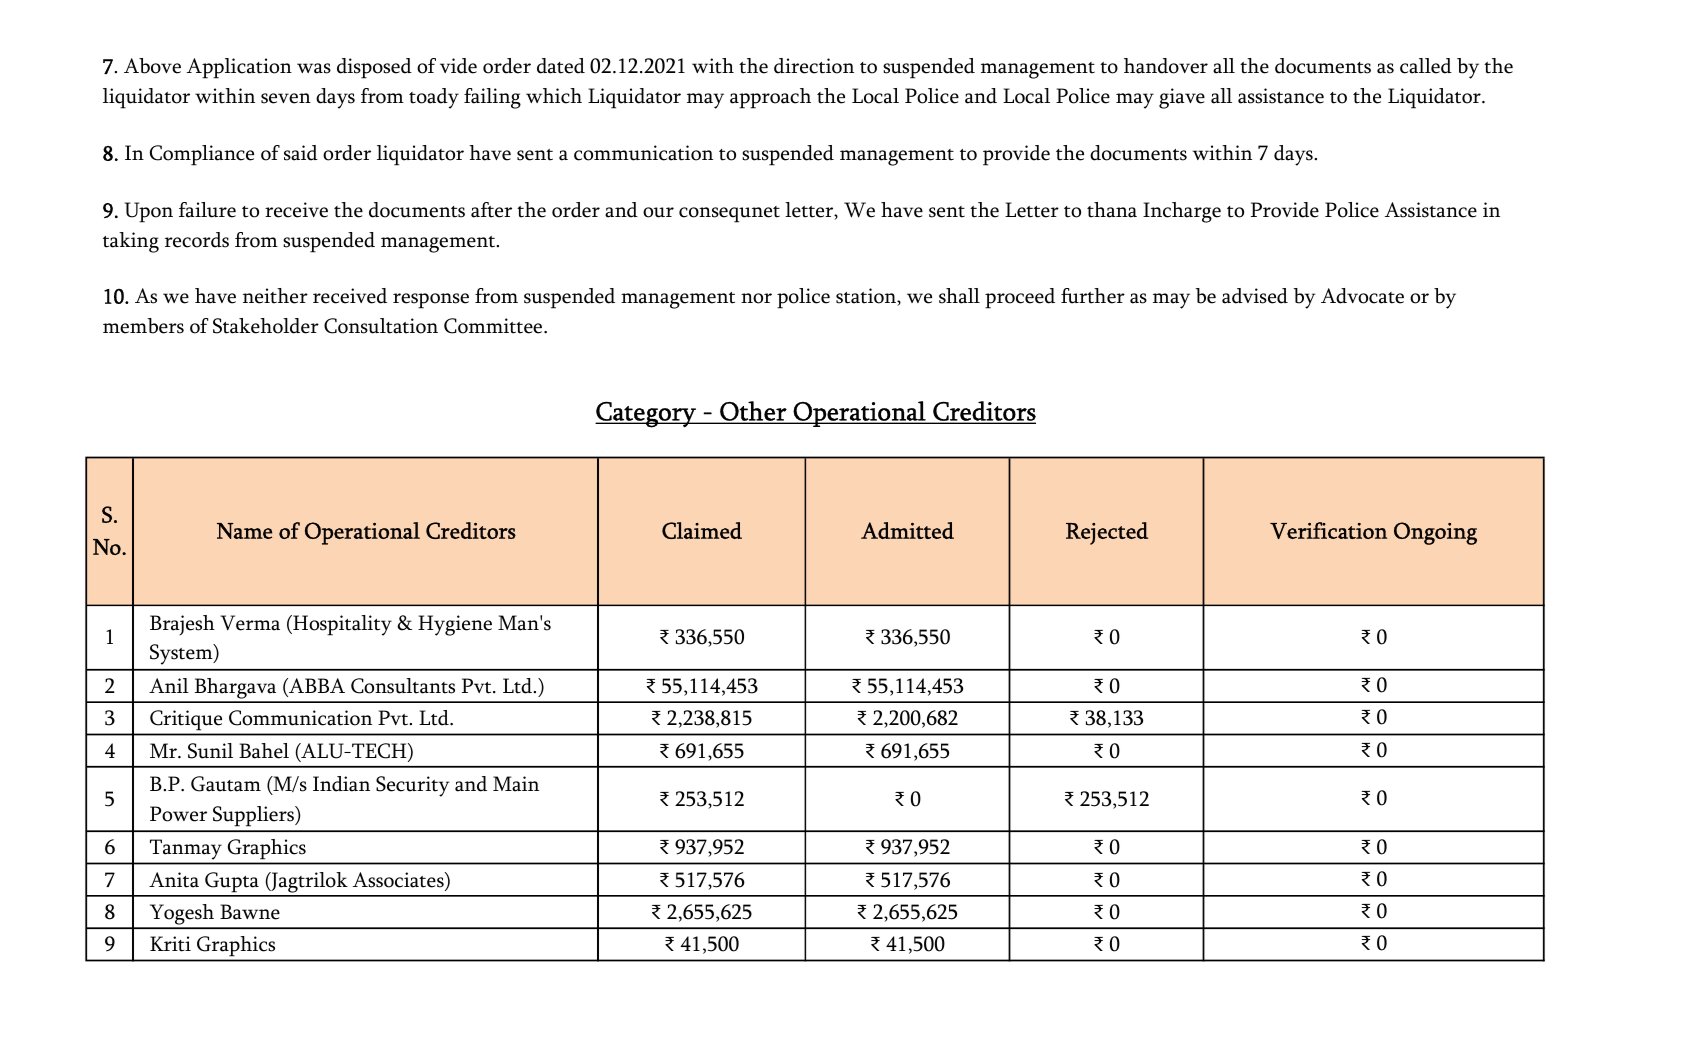 The image size is (1708, 1037). What do you see at coordinates (250, 623) in the page?
I see `Verma` at bounding box center [250, 623].
